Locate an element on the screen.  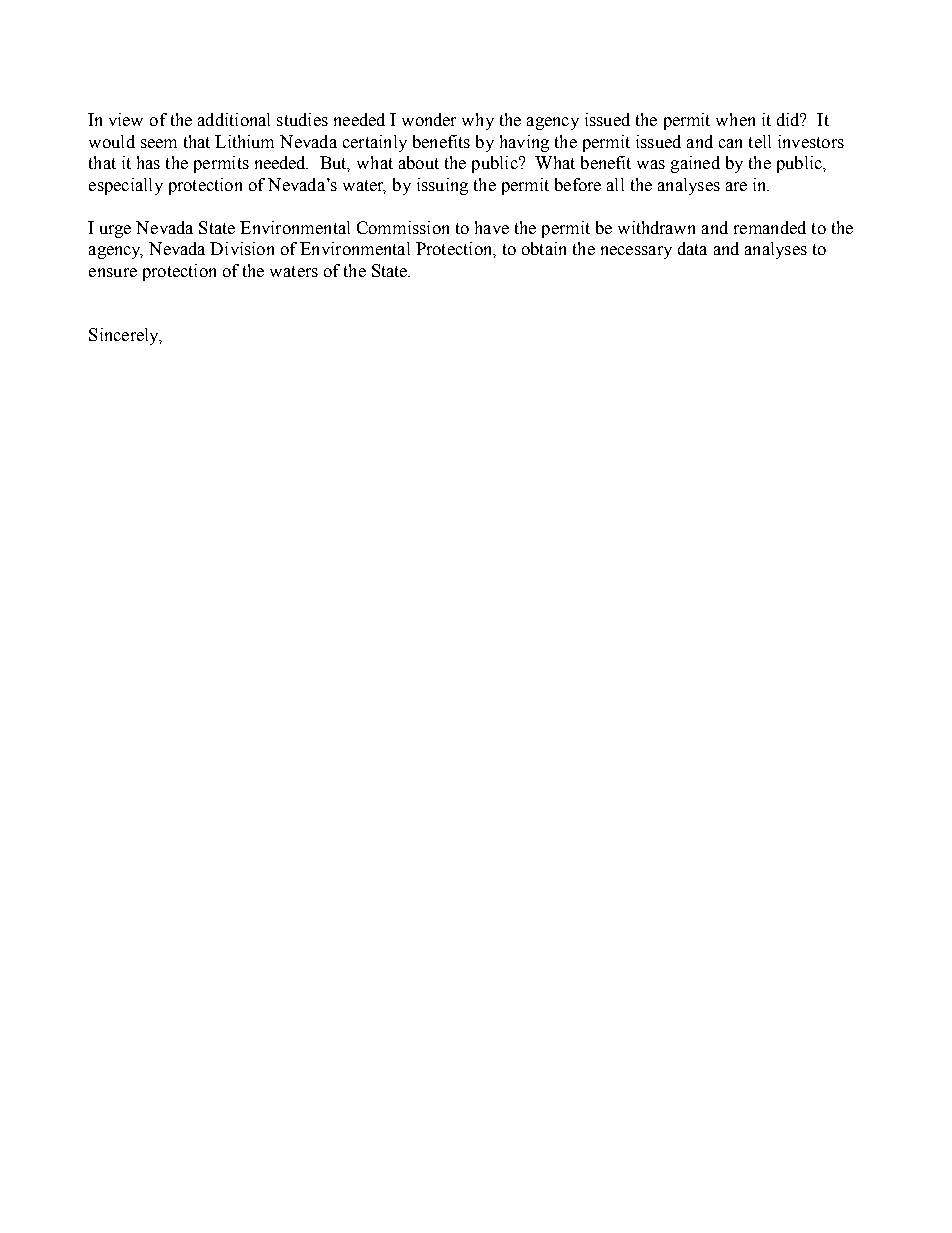
when is located at coordinates (735, 119).
